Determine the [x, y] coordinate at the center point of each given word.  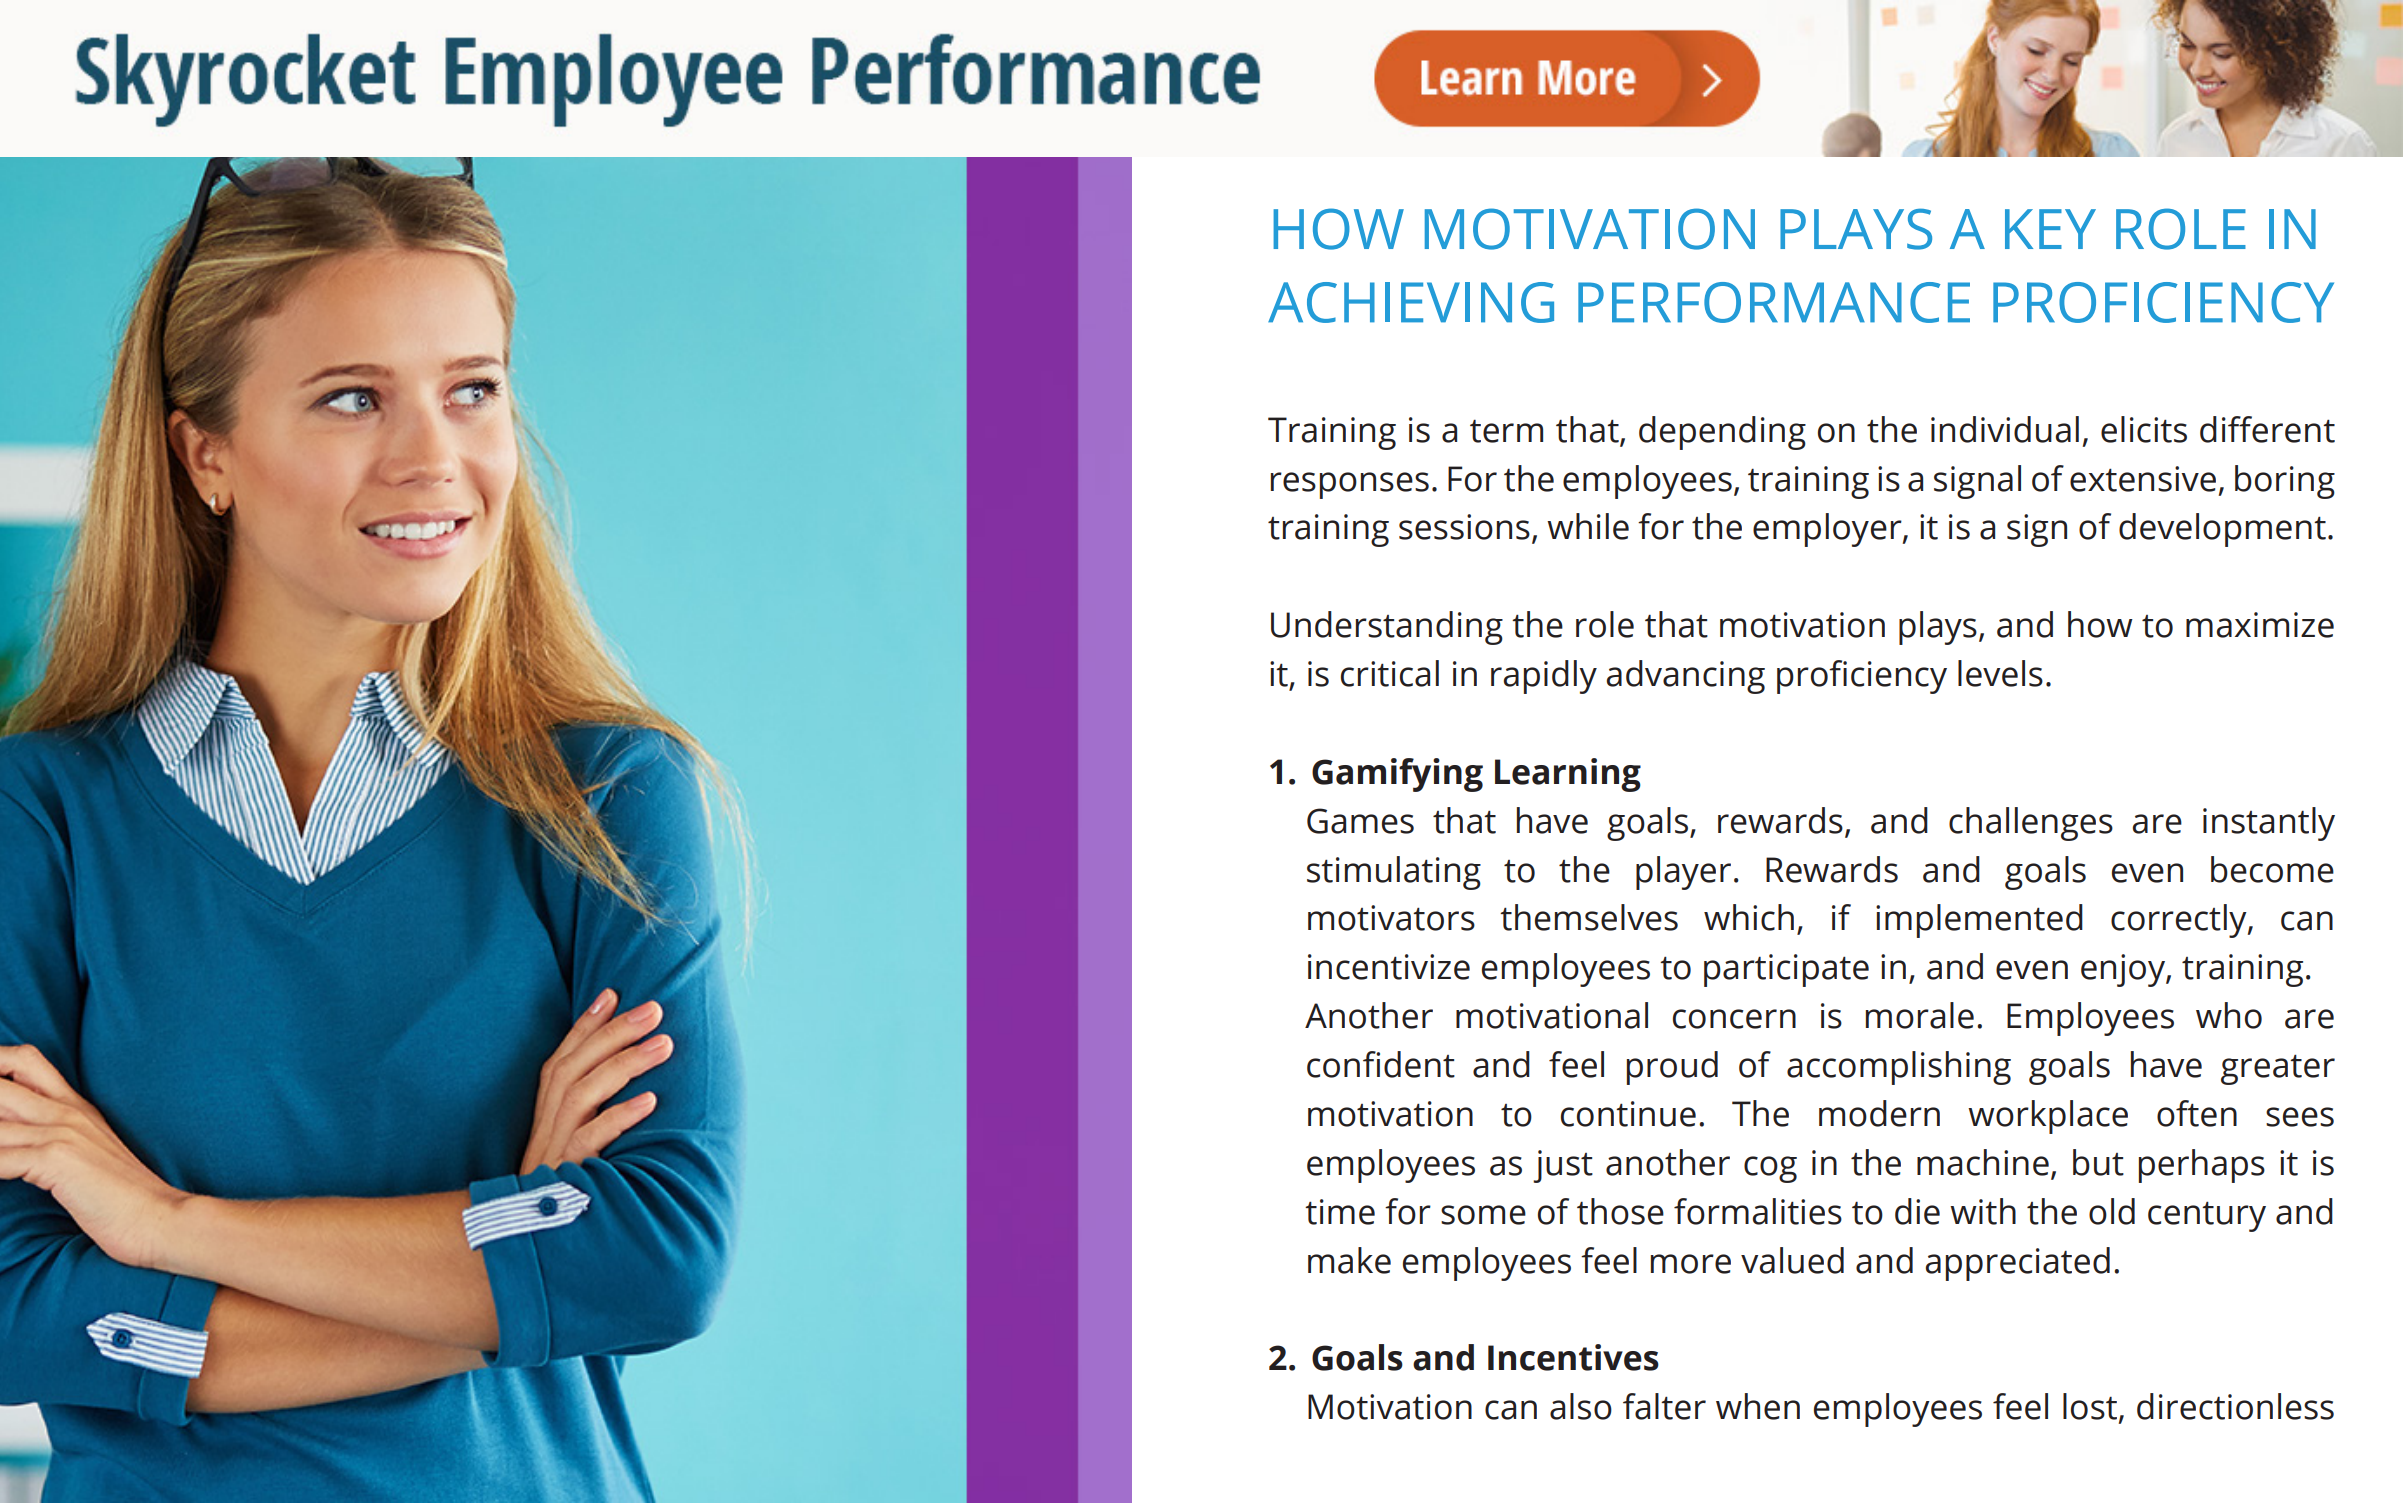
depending [1722, 433]
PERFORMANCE [1774, 302]
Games [1360, 821]
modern [1879, 1113]
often [2197, 1113]
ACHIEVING [1411, 302]
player [1683, 873]
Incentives [1573, 1357]
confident [1381, 1064]
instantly [2269, 824]
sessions [1464, 527]
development [2222, 530]
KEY [2050, 229]
